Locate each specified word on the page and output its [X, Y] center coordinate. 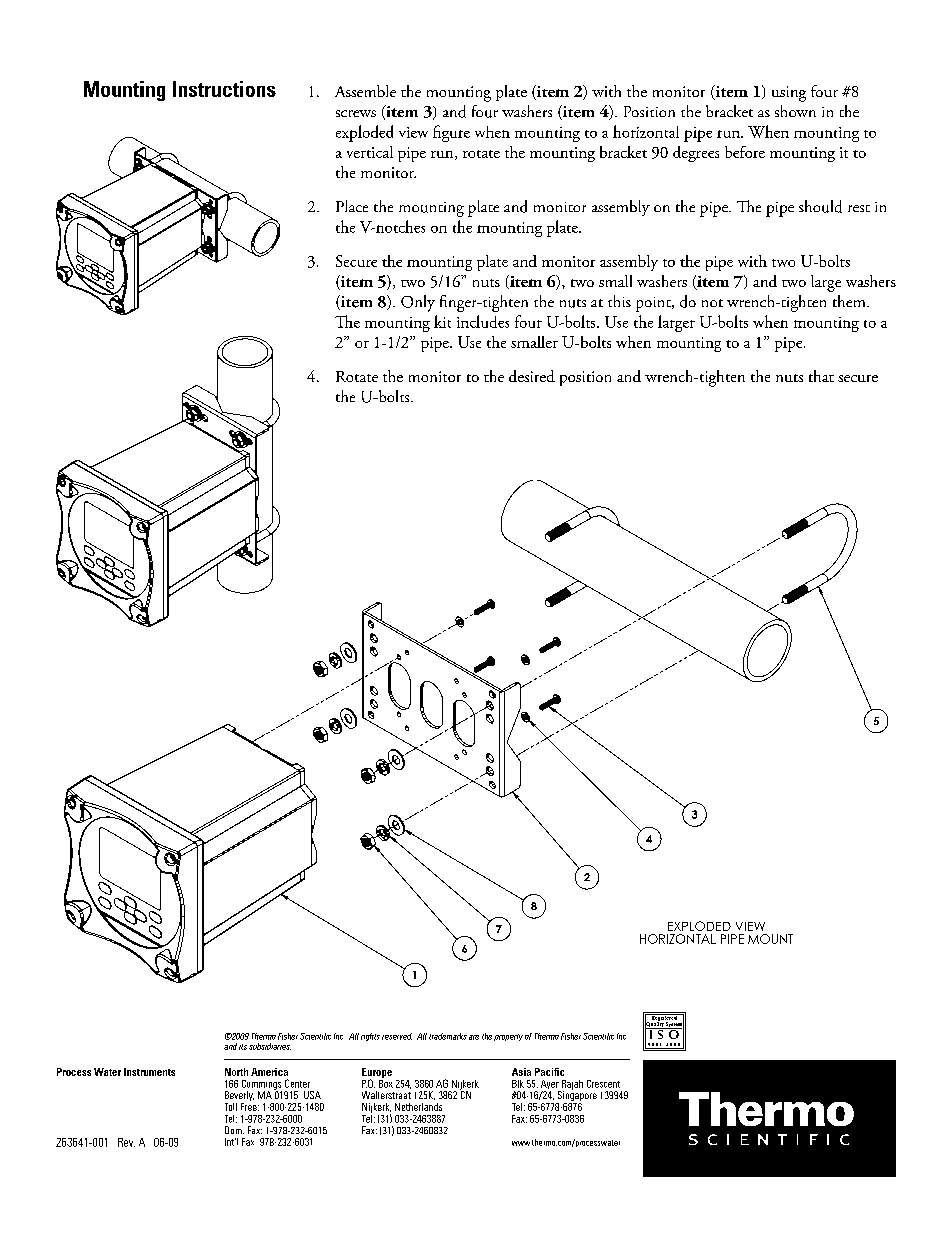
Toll [231, 1107]
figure [451, 133]
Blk [518, 1084]
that [821, 376]
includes [483, 321]
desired [532, 376]
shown [795, 111]
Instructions [224, 89]
